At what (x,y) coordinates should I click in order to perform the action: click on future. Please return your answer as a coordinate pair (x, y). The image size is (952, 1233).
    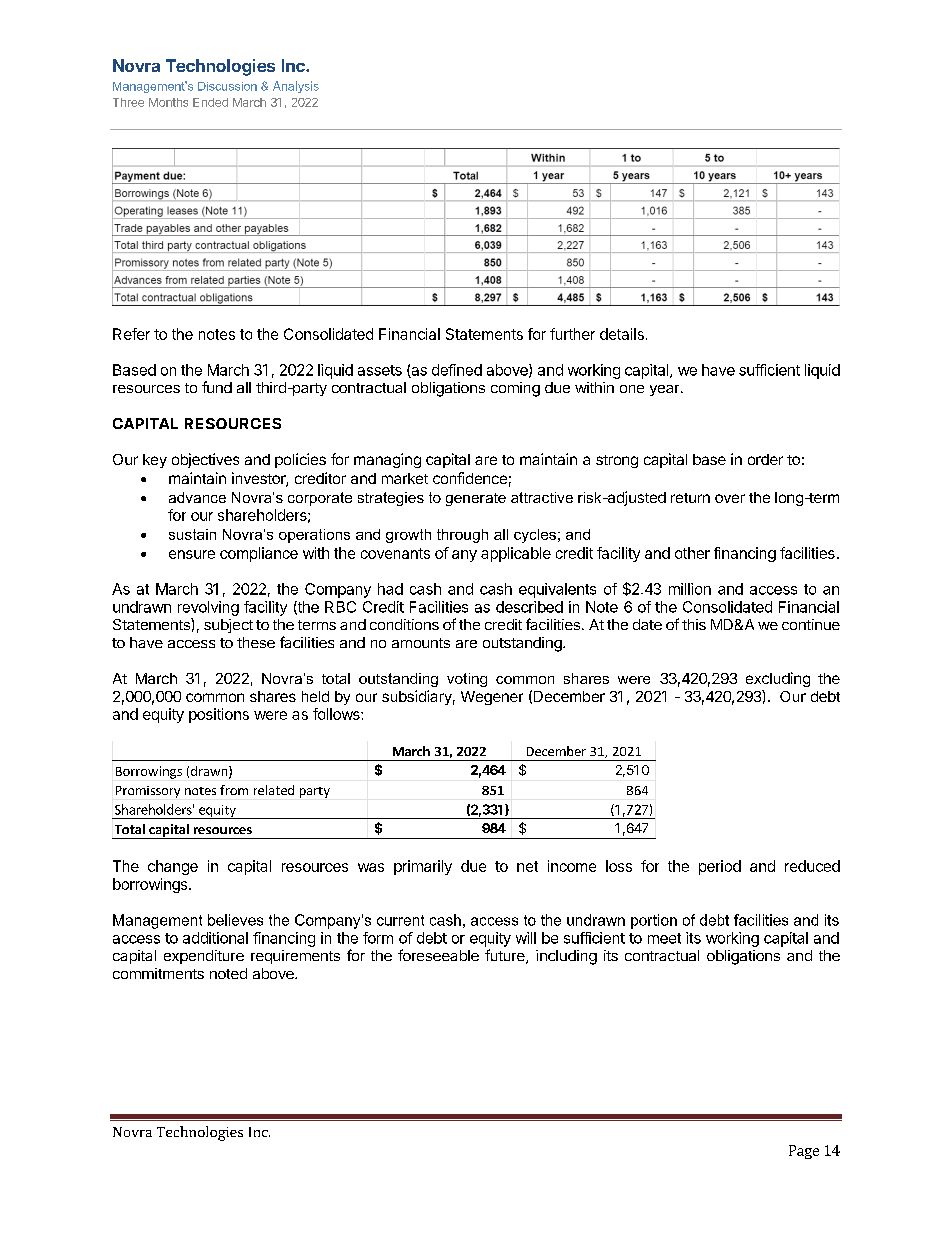
    Looking at the image, I should click on (506, 956).
